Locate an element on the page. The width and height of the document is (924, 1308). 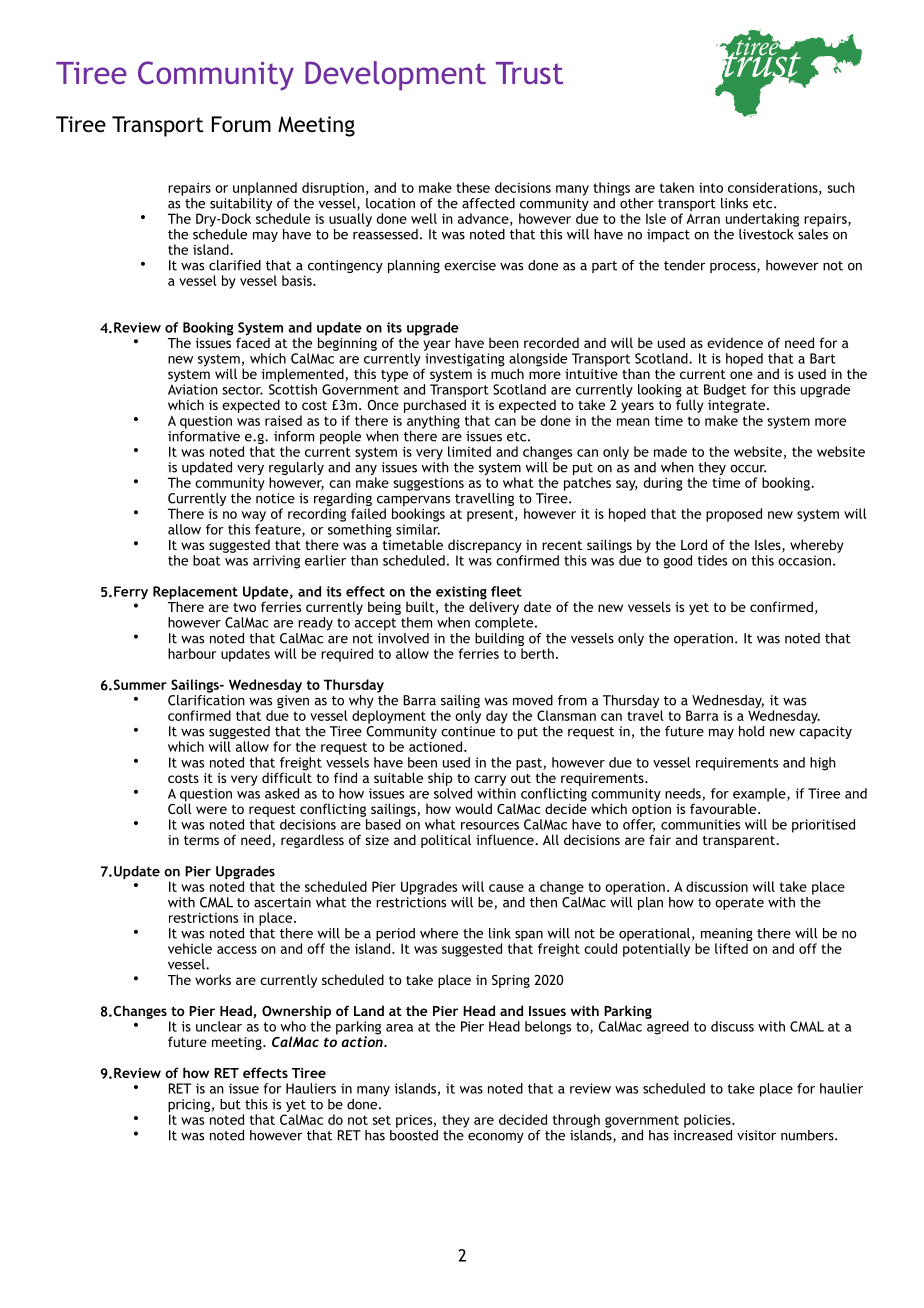
Trust is located at coordinates (529, 73).
